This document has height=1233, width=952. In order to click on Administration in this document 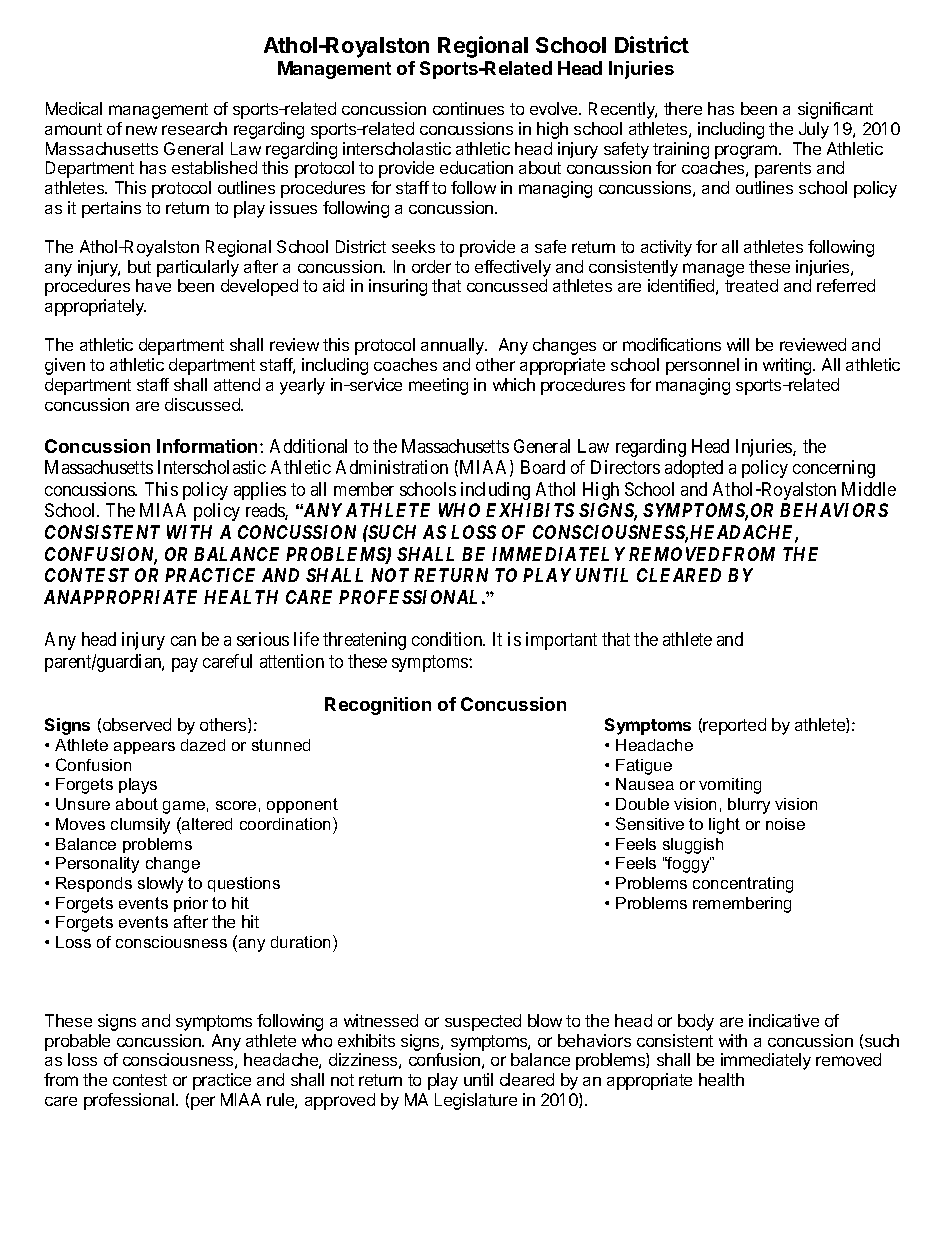, I will do `click(392, 467)`.
